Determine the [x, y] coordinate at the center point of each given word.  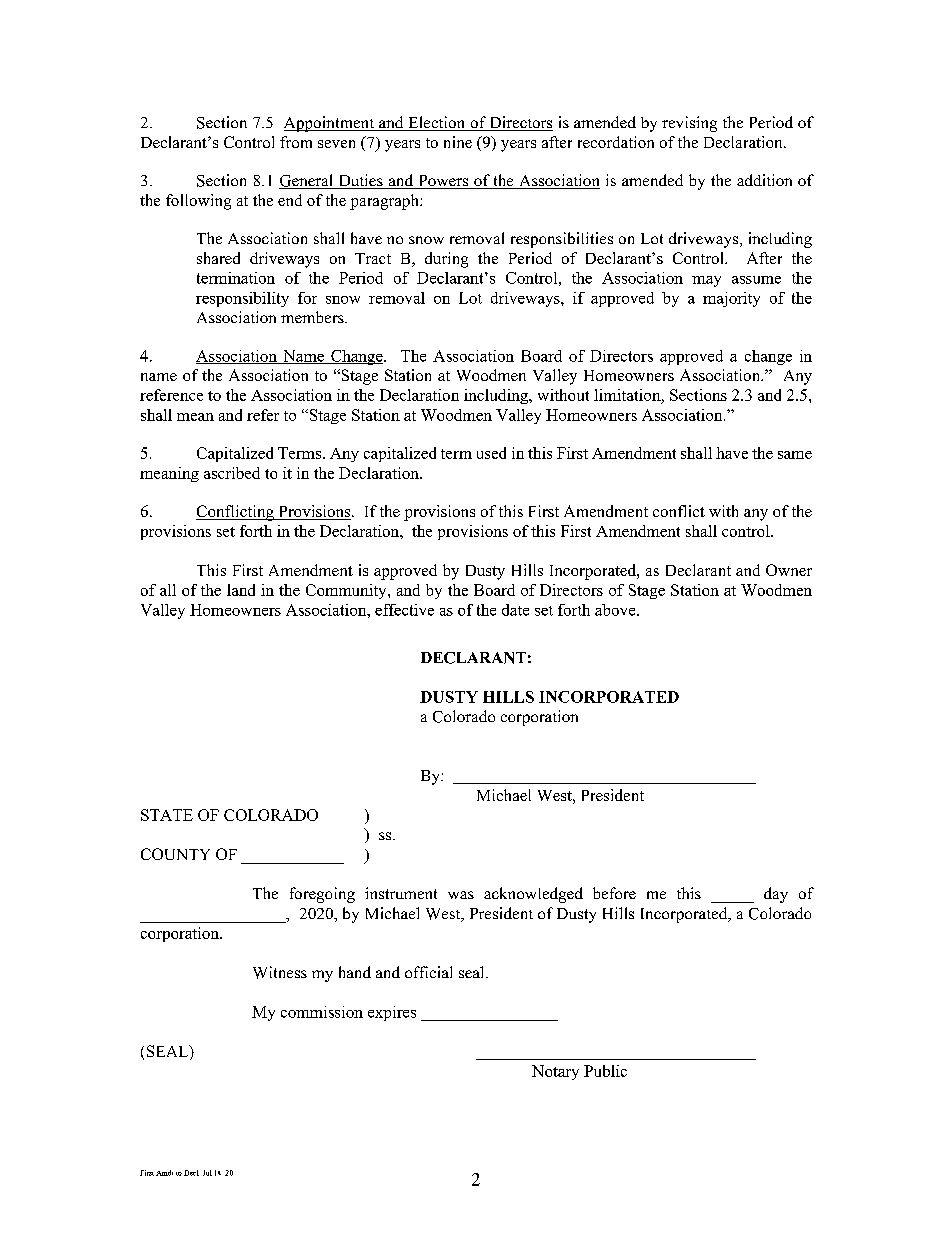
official [428, 972]
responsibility [242, 299]
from [296, 142]
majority [731, 299]
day [776, 895]
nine [458, 142]
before [614, 893]
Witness [280, 972]
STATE [167, 815]
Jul [207, 1173]
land [241, 590]
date [515, 610]
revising [689, 124]
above [616, 610]
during [446, 260]
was [461, 895]
